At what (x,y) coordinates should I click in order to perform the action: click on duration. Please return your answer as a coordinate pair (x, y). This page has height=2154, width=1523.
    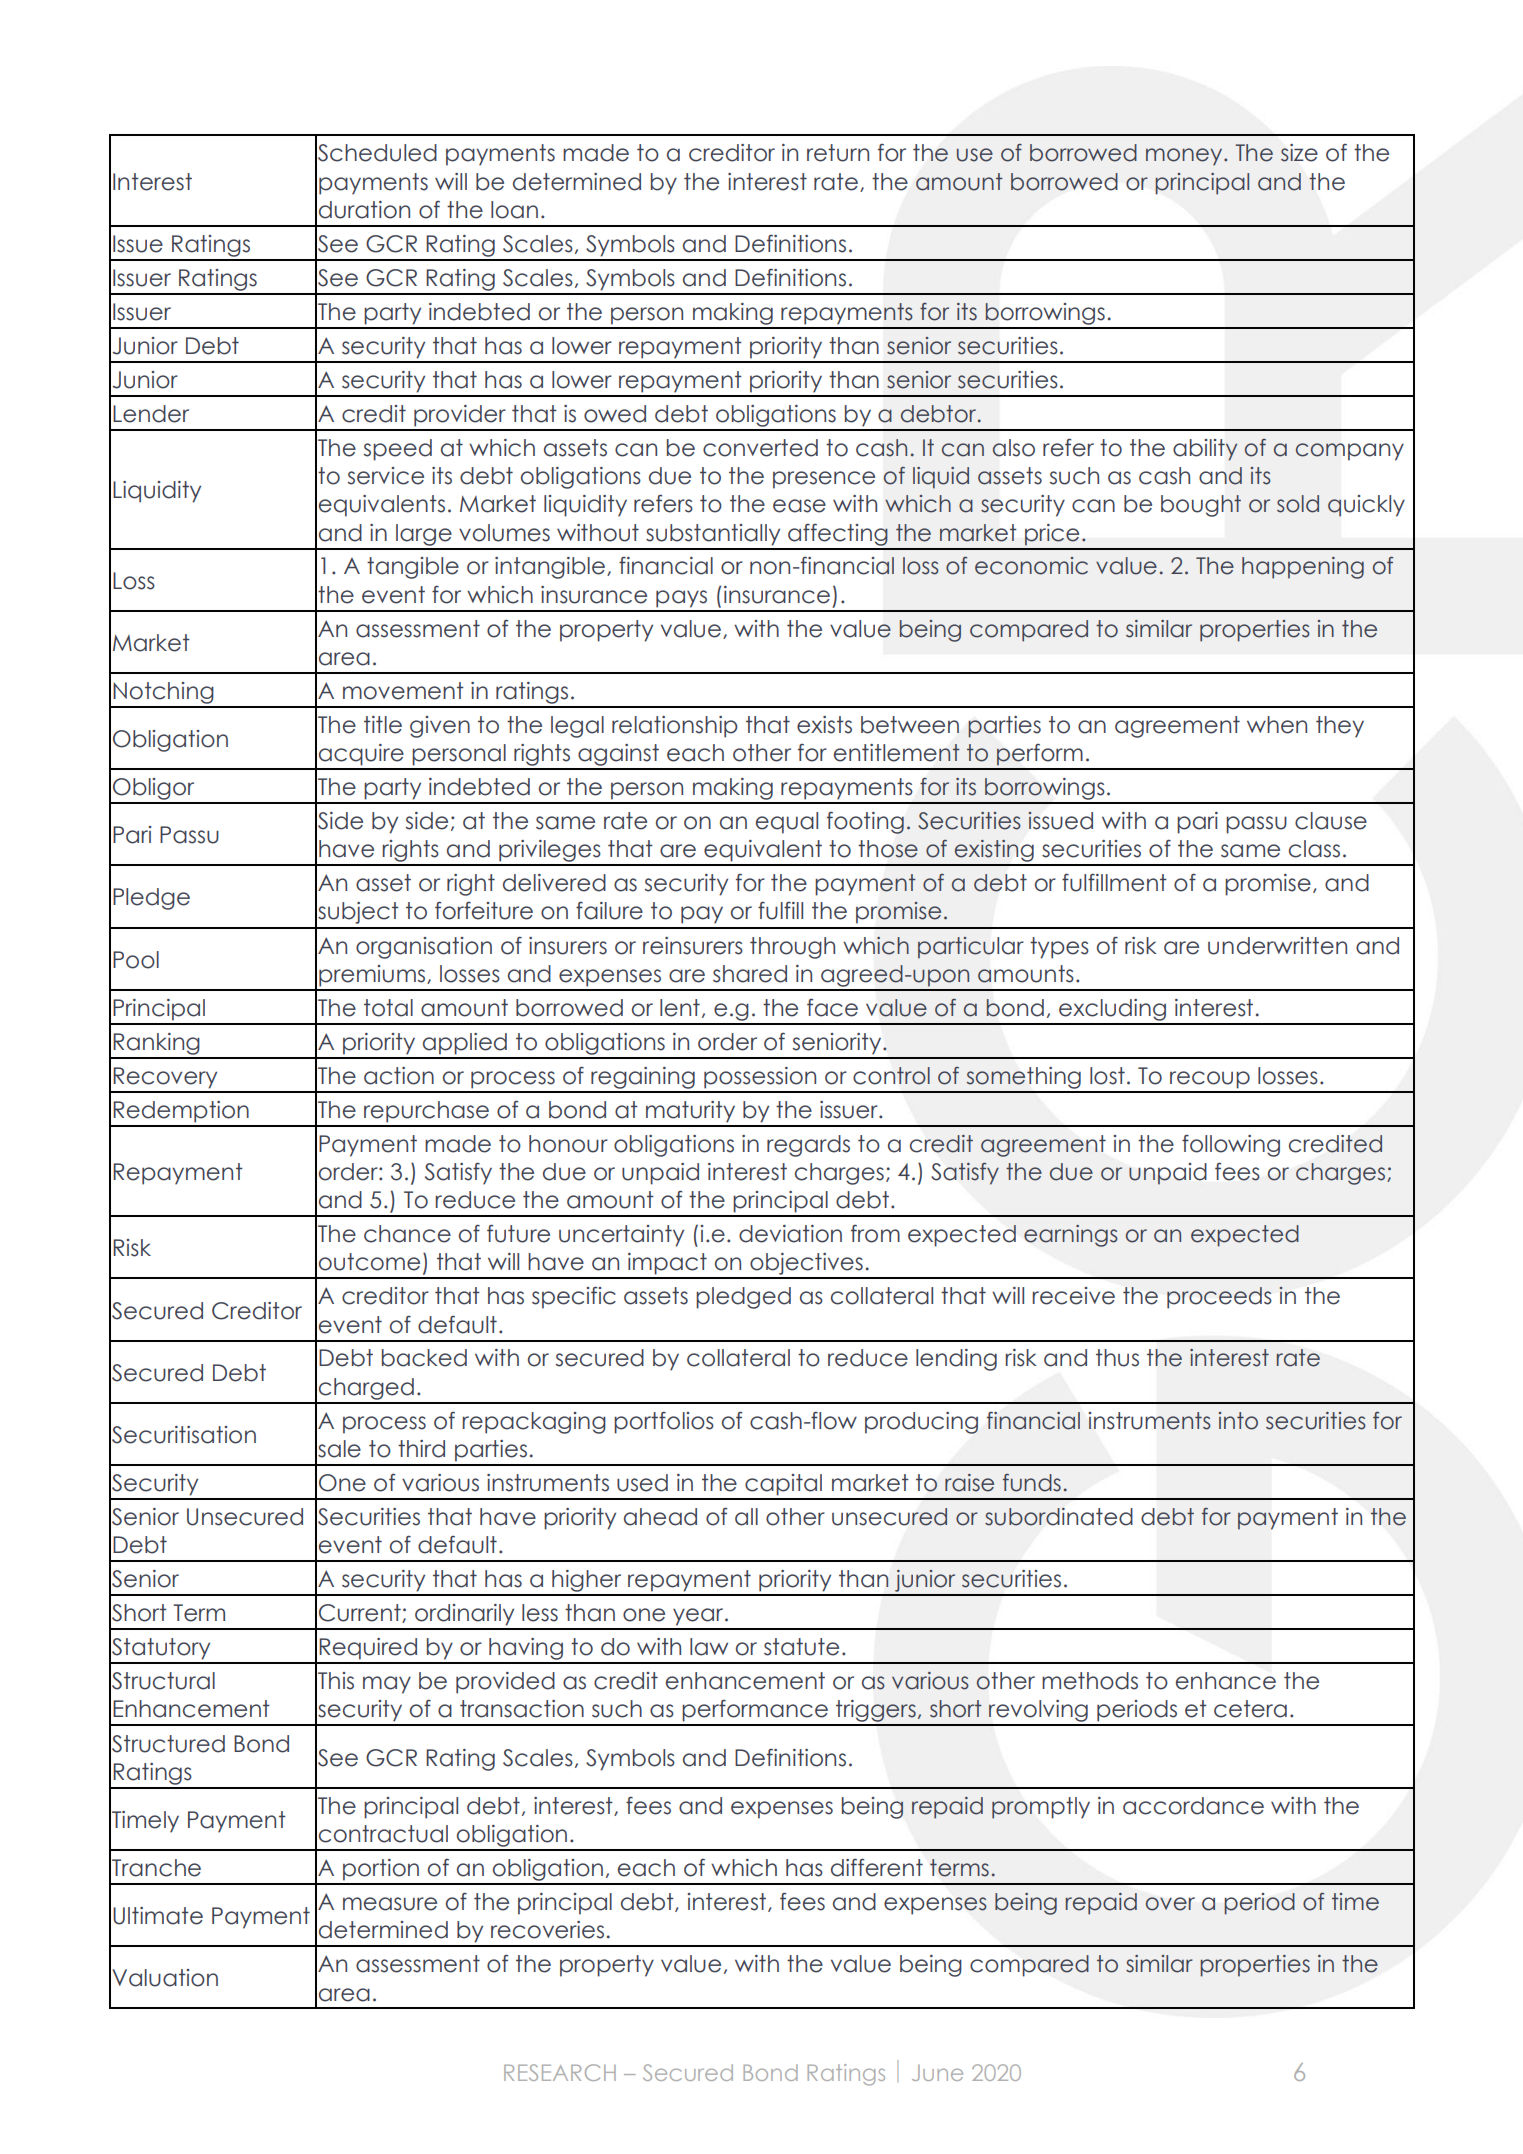
    Looking at the image, I should click on (364, 210).
